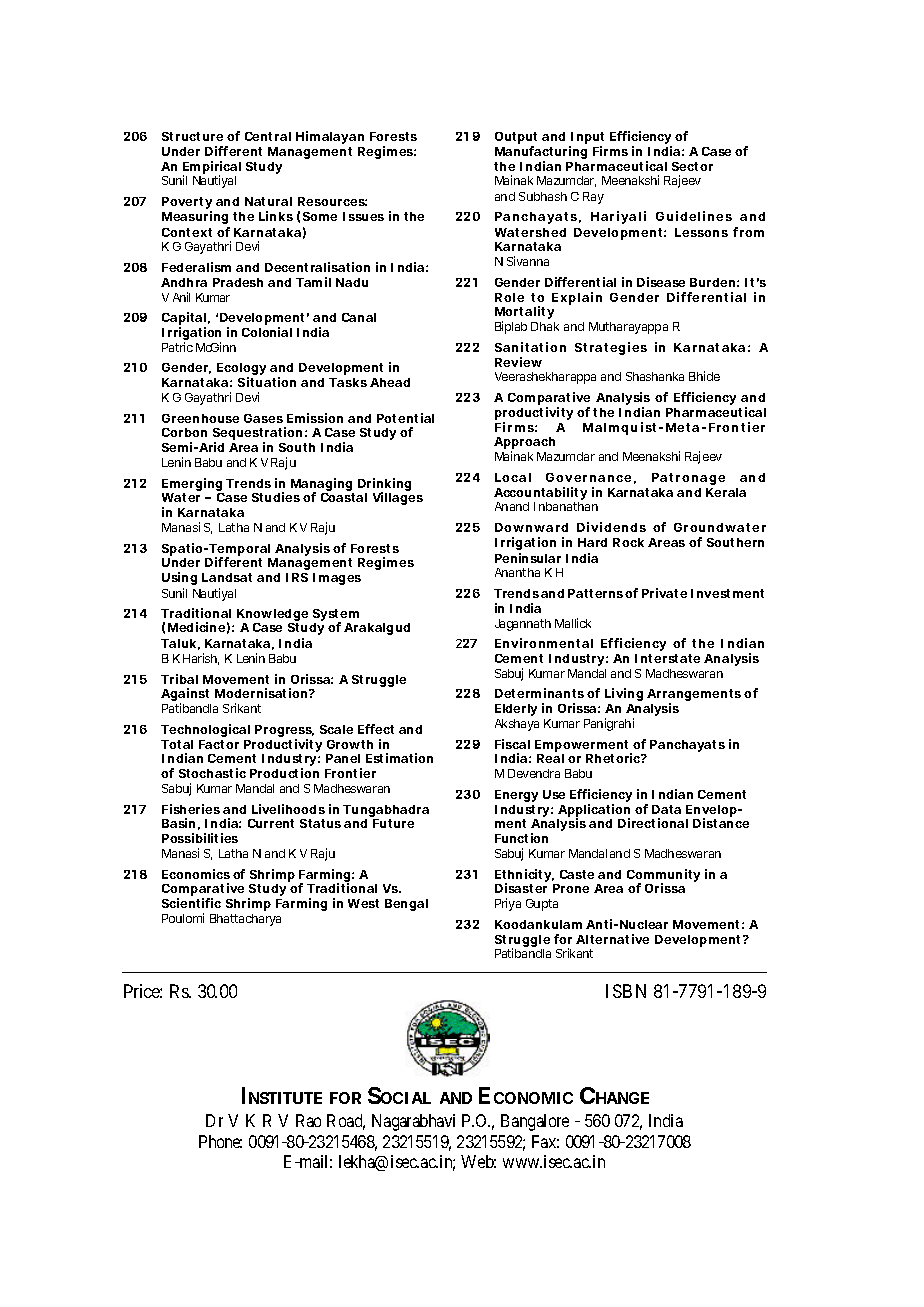  What do you see at coordinates (521, 838) in the document?
I see `Function` at bounding box center [521, 838].
